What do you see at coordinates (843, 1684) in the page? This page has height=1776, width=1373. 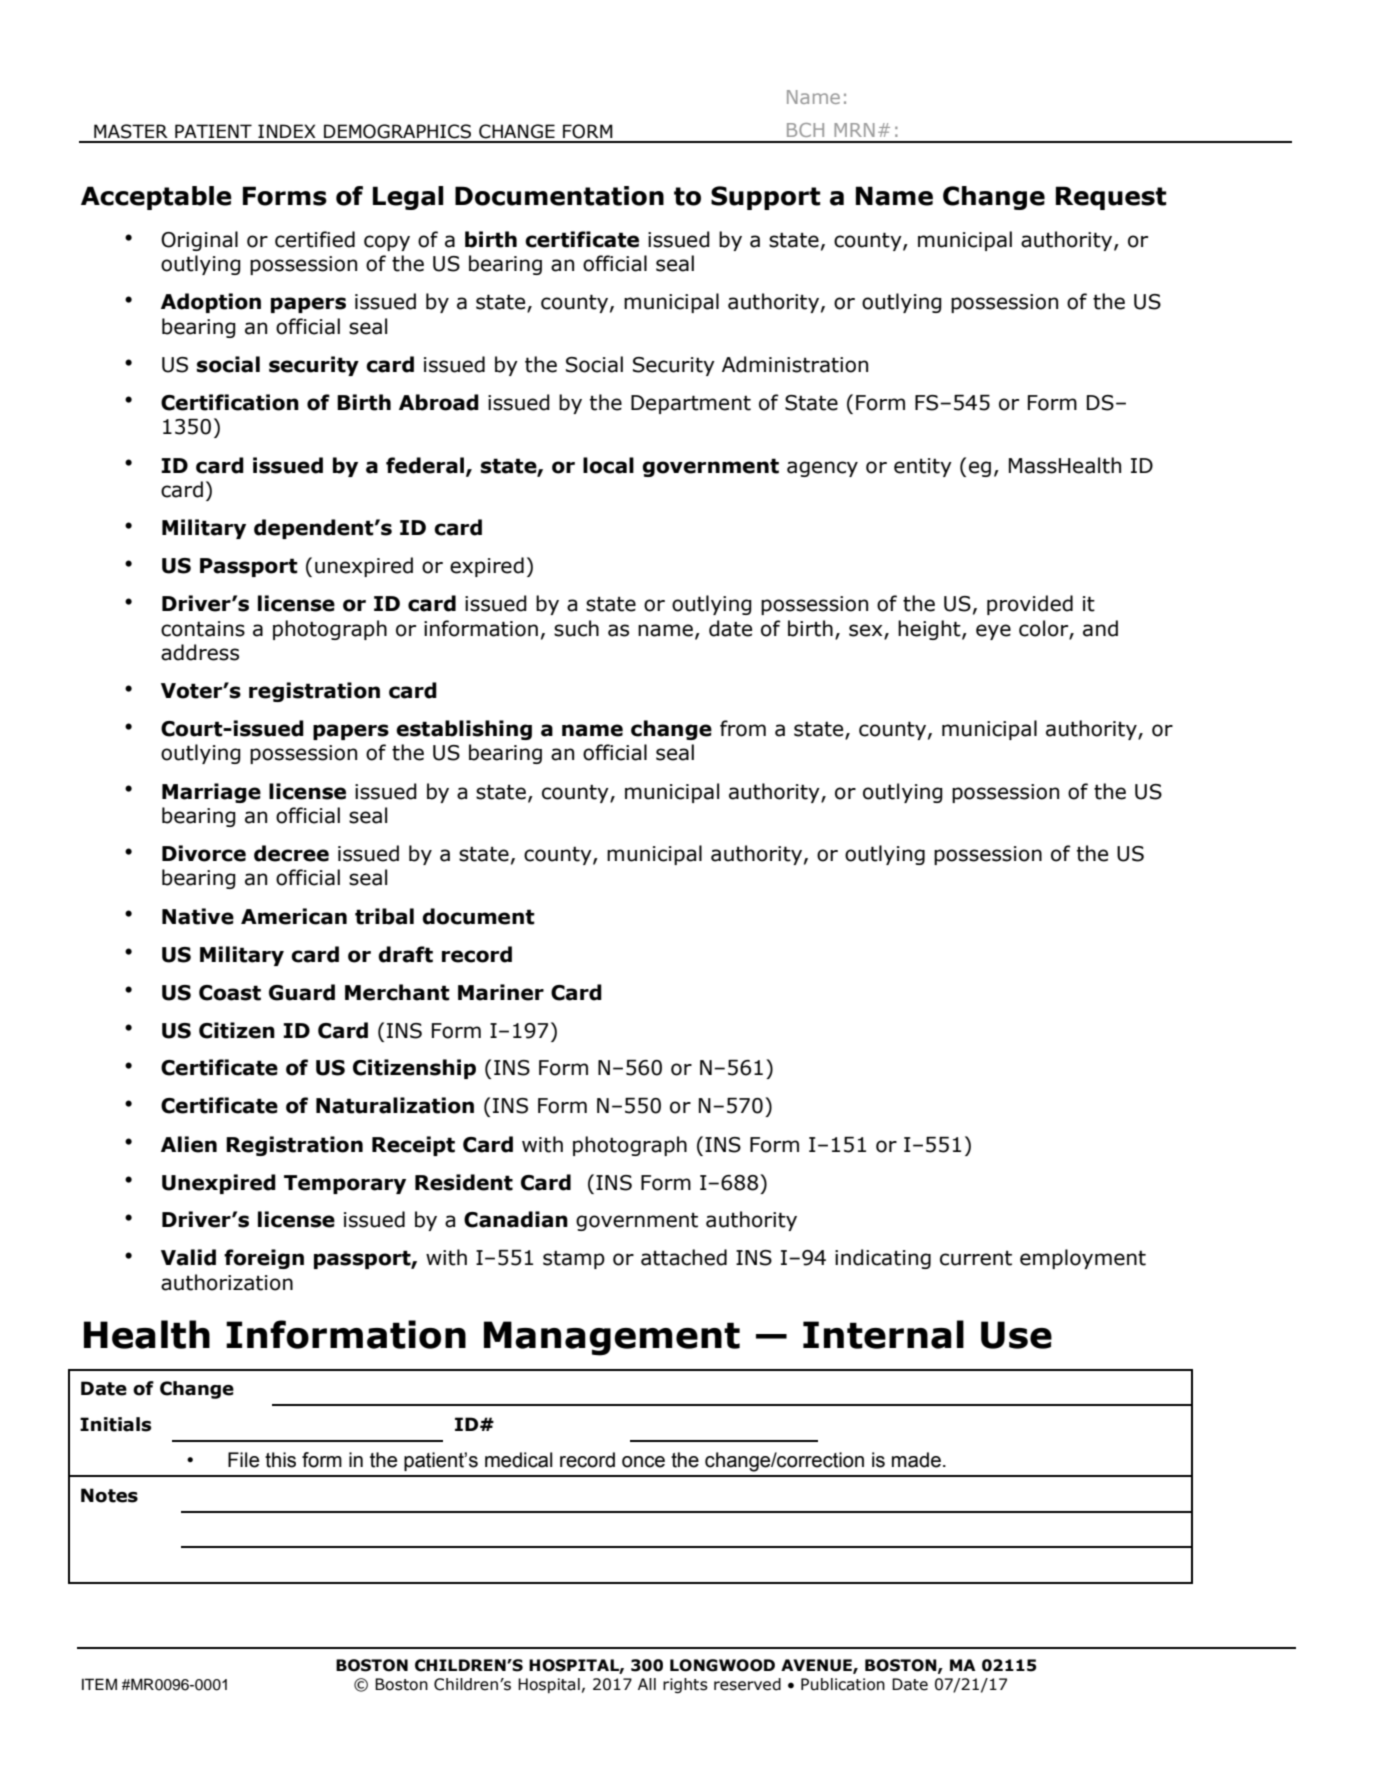 I see `Publication` at bounding box center [843, 1684].
